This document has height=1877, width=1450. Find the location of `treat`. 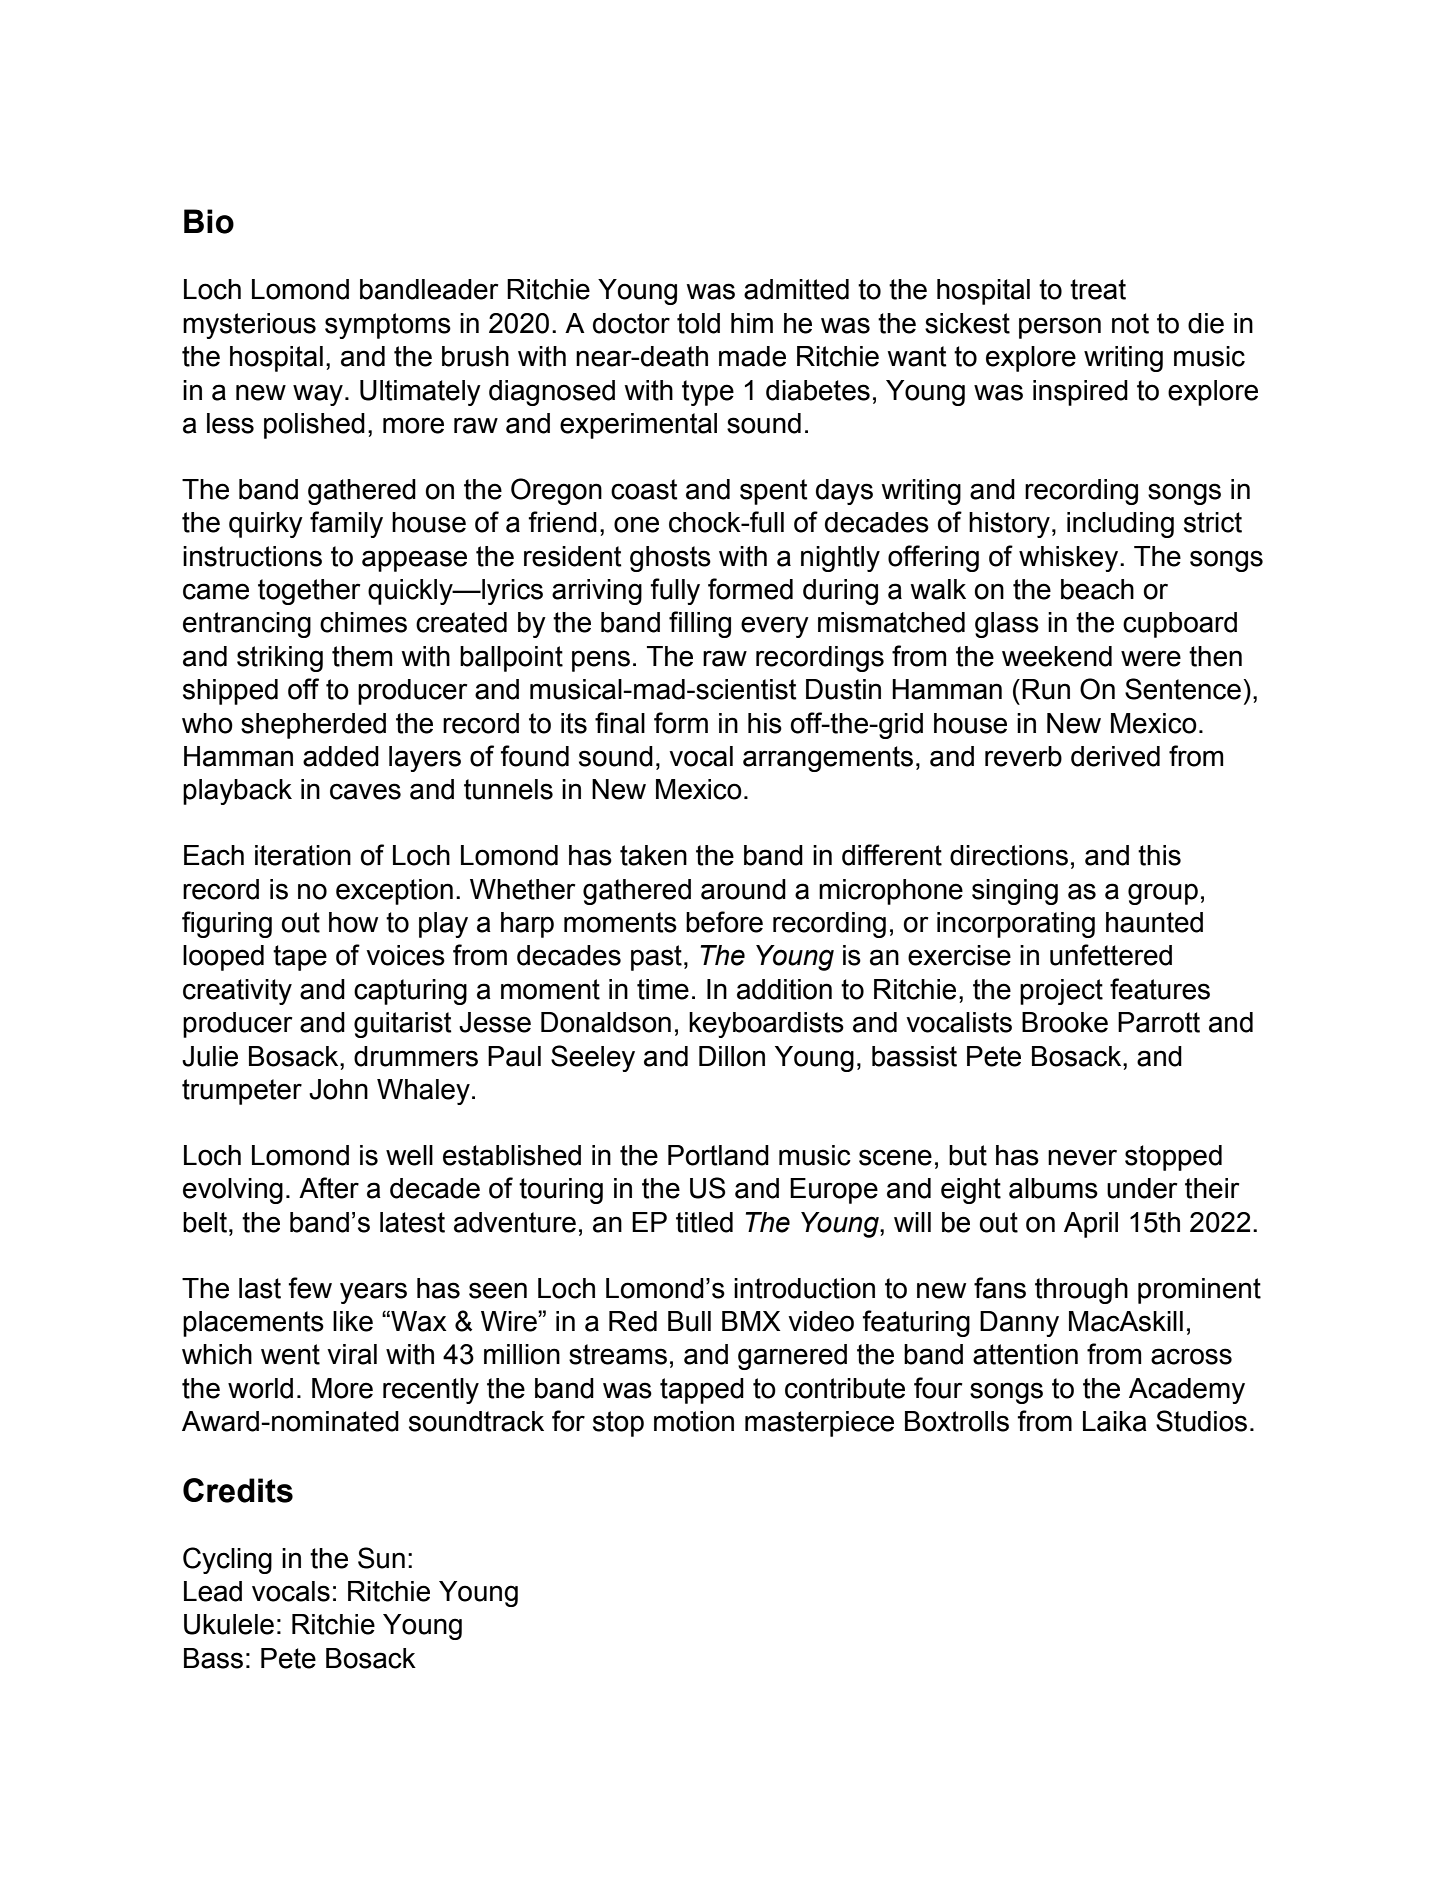

treat is located at coordinates (1098, 289).
